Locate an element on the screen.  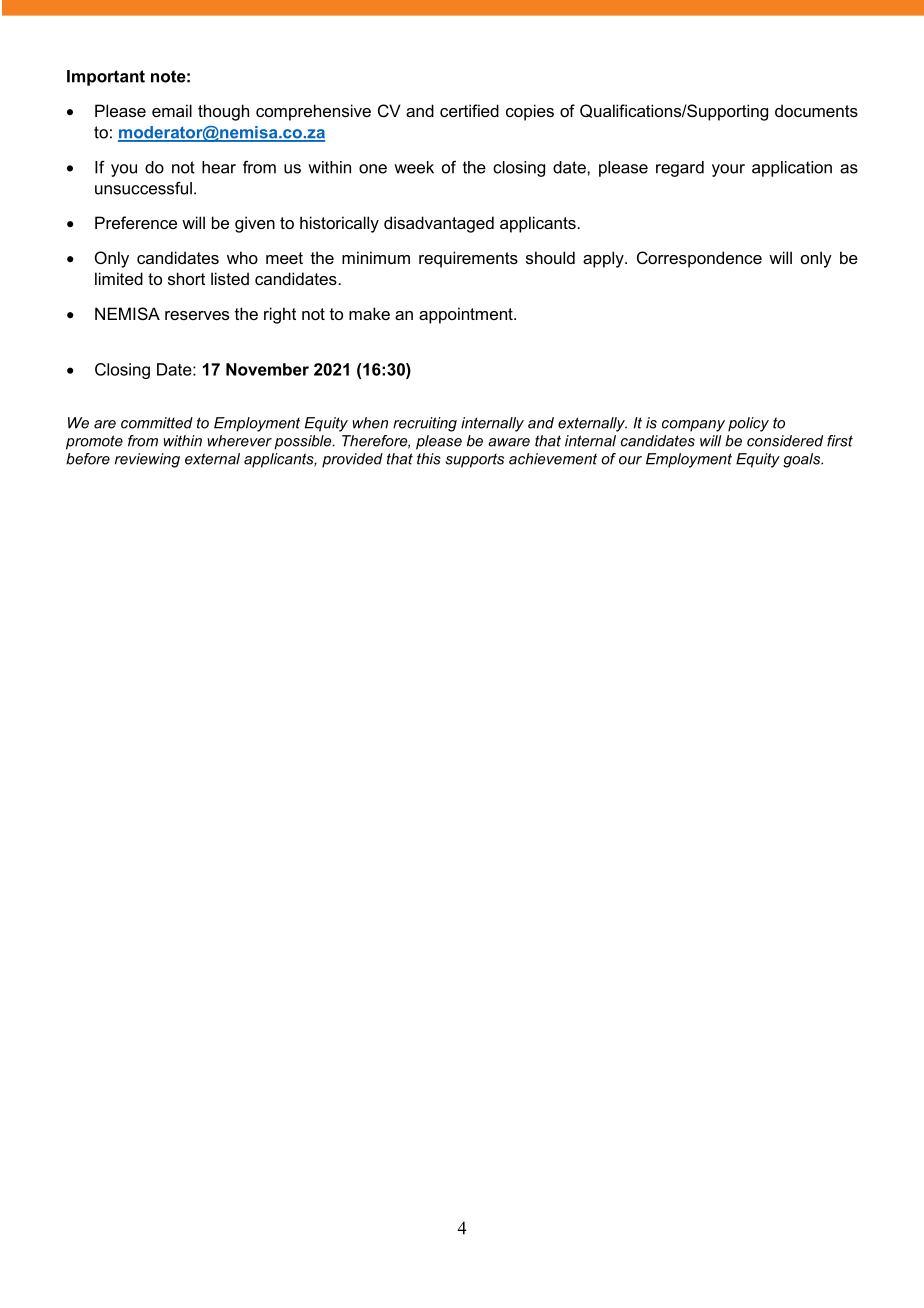
email is located at coordinates (172, 110).
